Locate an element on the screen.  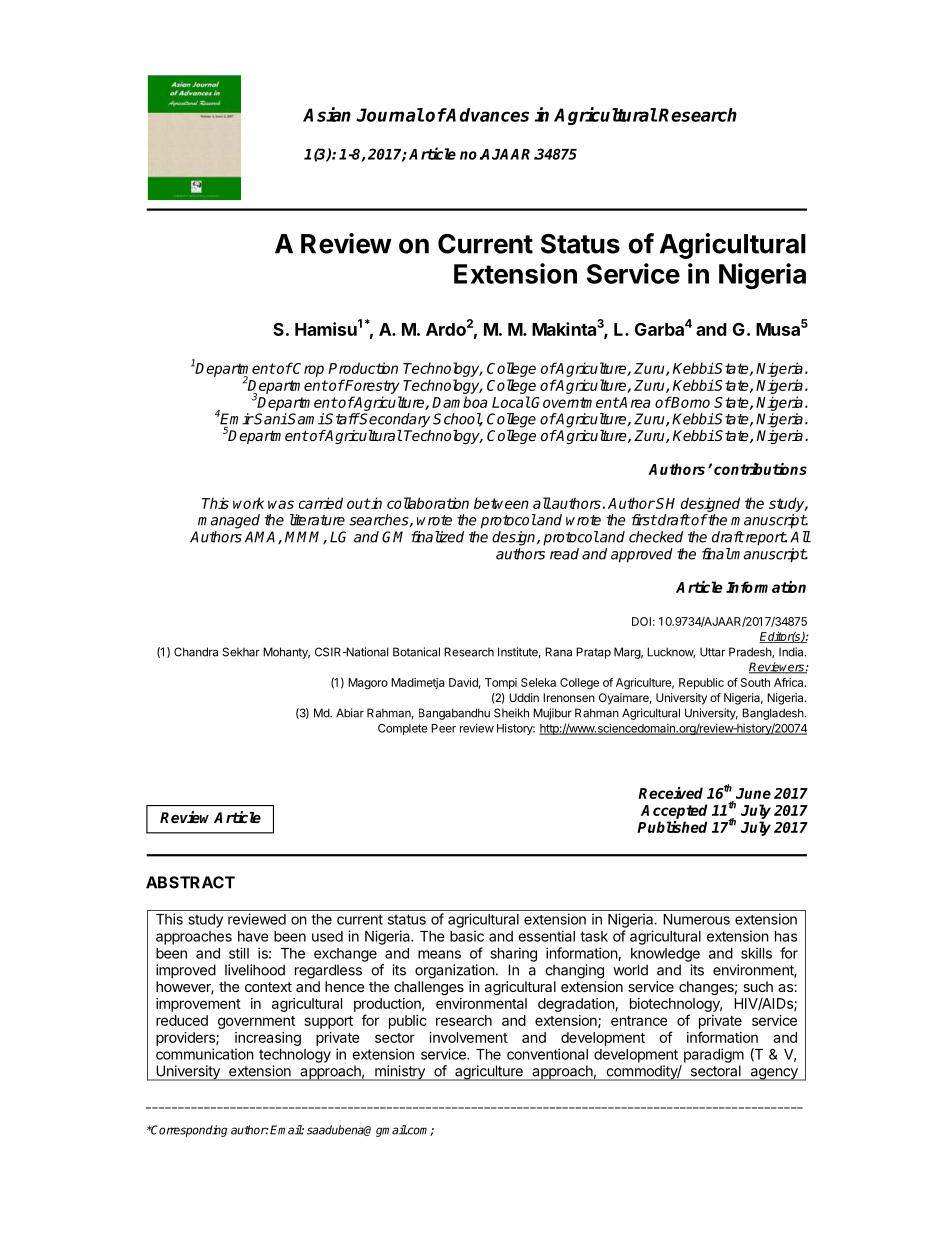
Area is located at coordinates (634, 402).
